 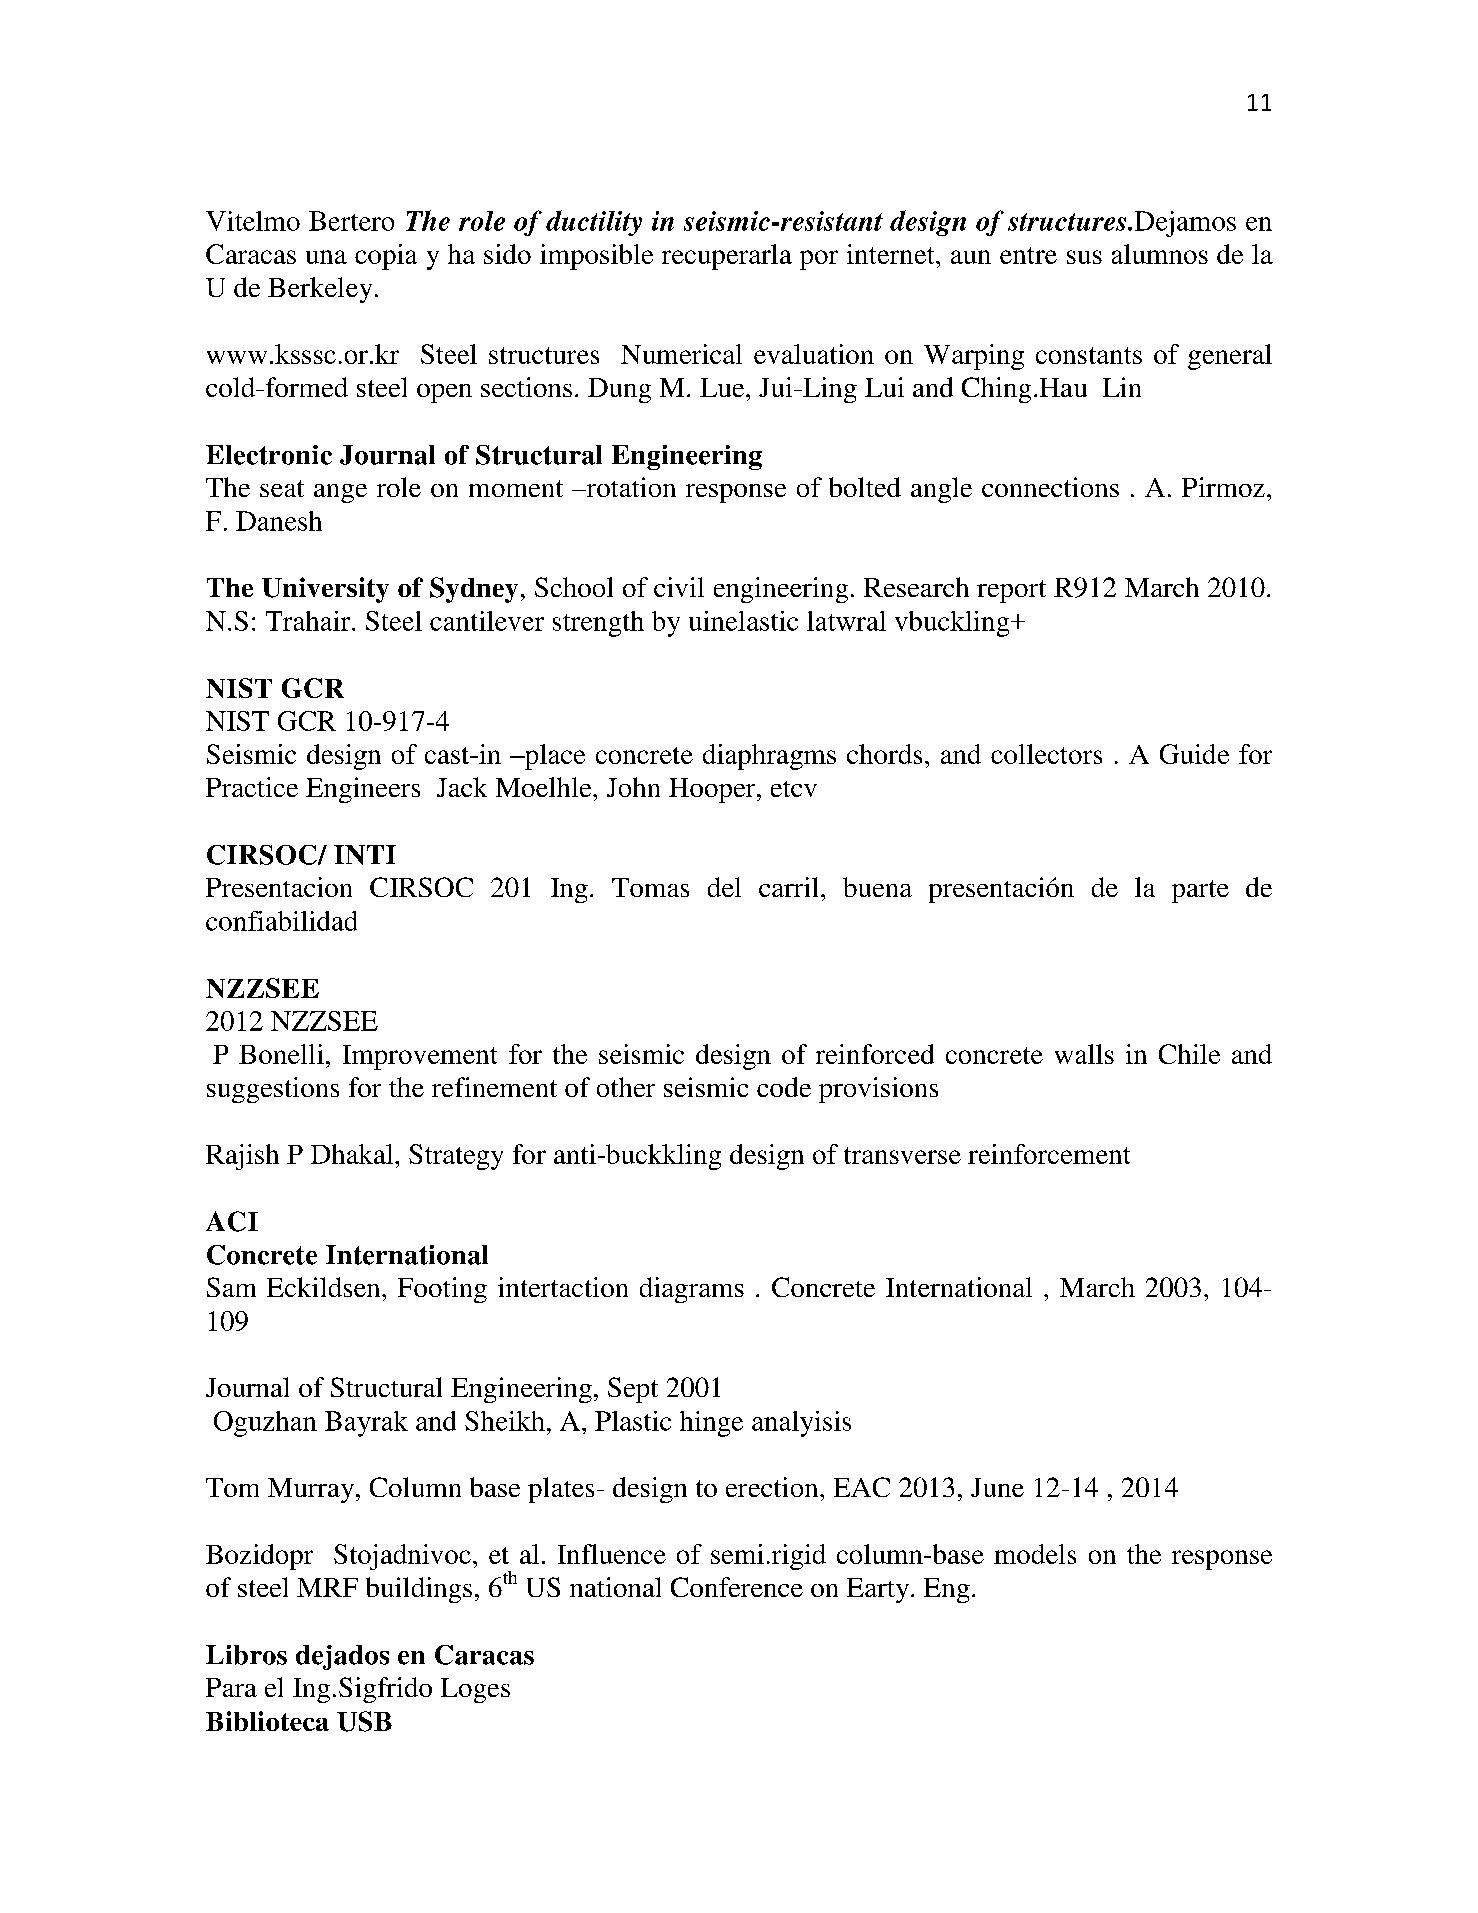 What do you see at coordinates (442, 1290) in the screenshot?
I see `Footing` at bounding box center [442, 1290].
